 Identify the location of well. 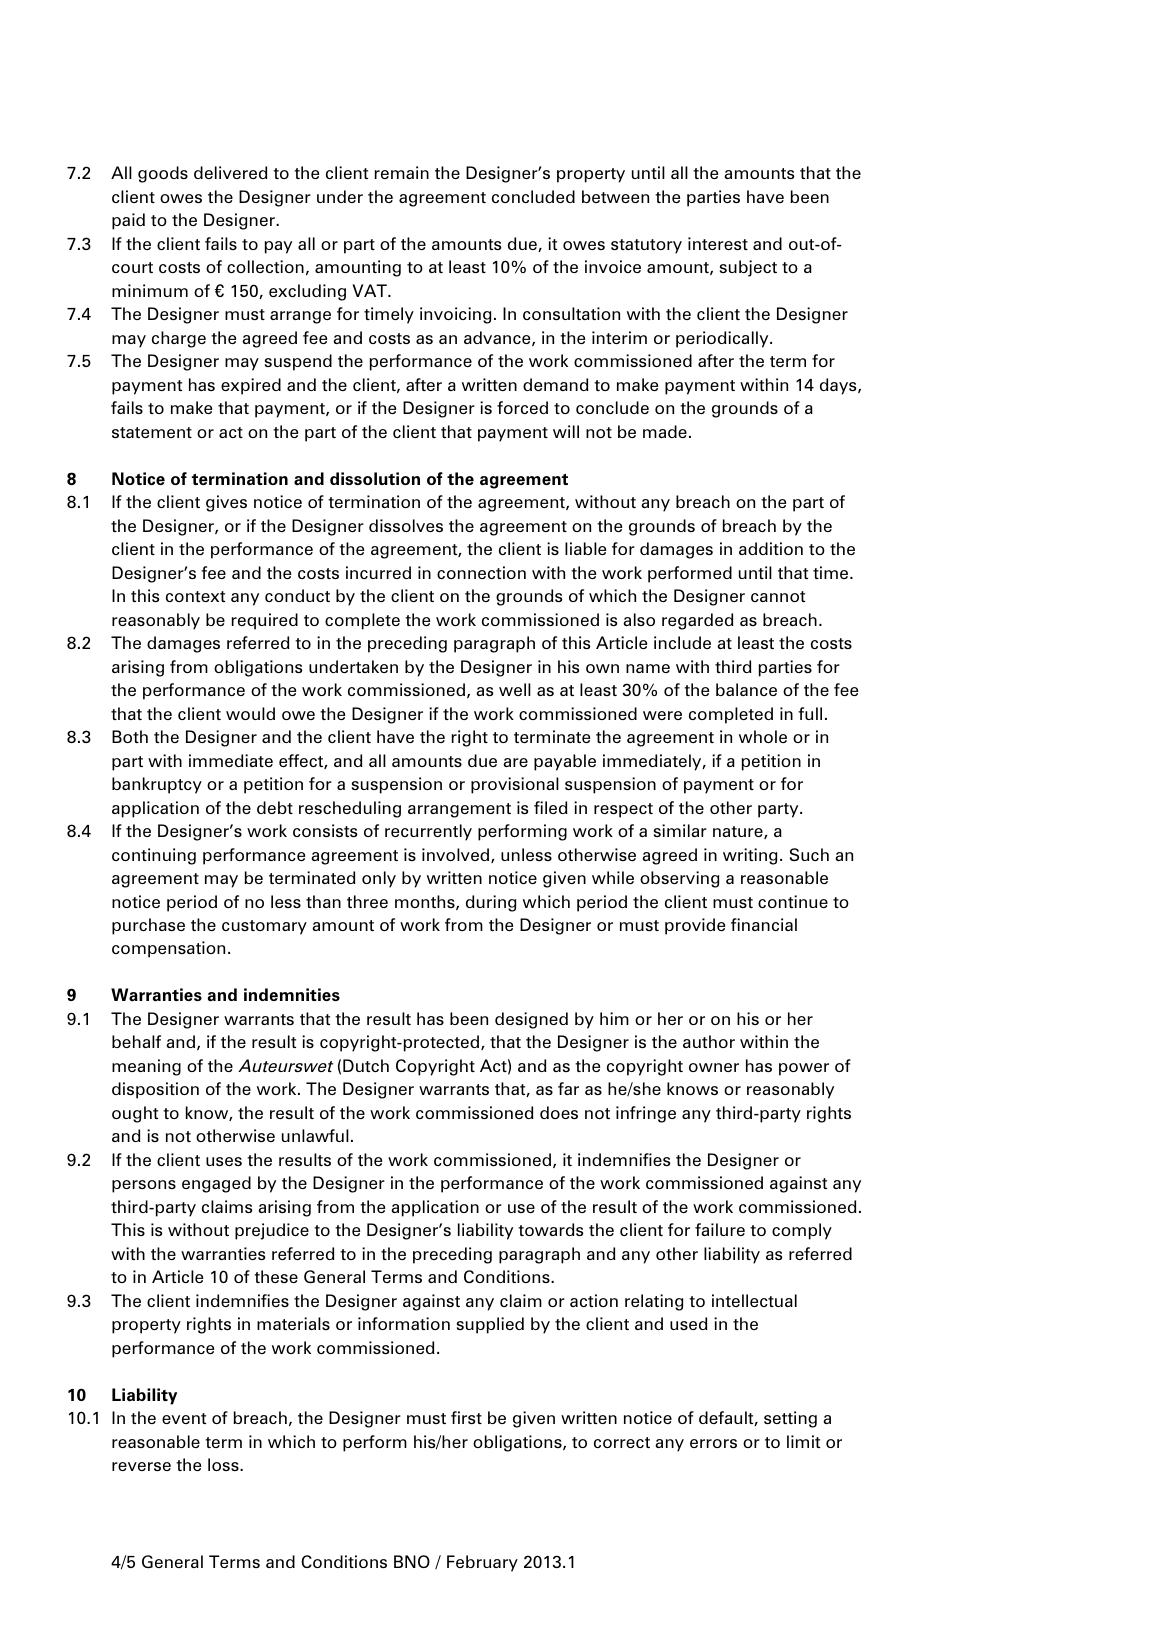
(515, 689).
